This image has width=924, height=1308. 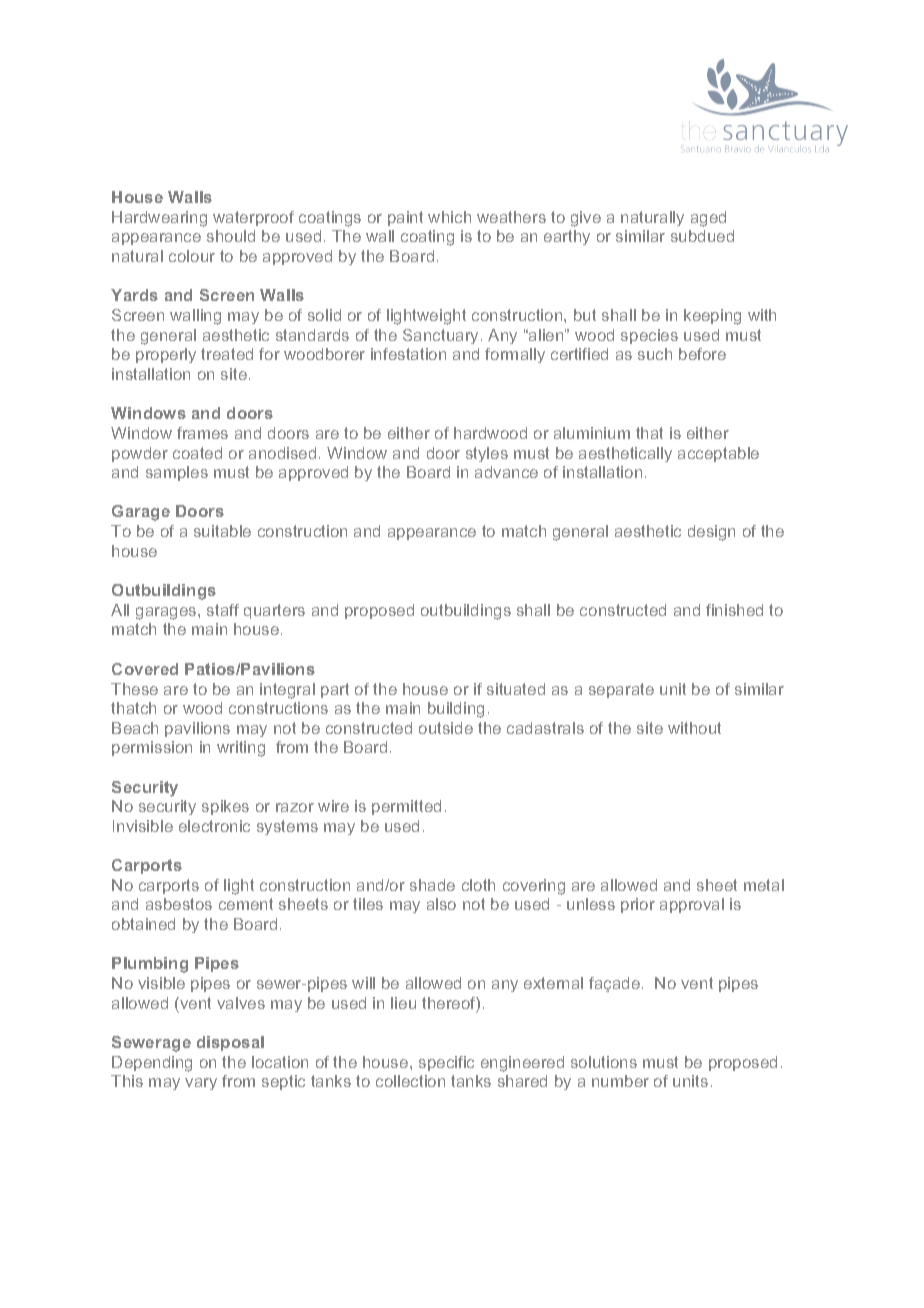 What do you see at coordinates (449, 217) in the image?
I see `which` at bounding box center [449, 217].
